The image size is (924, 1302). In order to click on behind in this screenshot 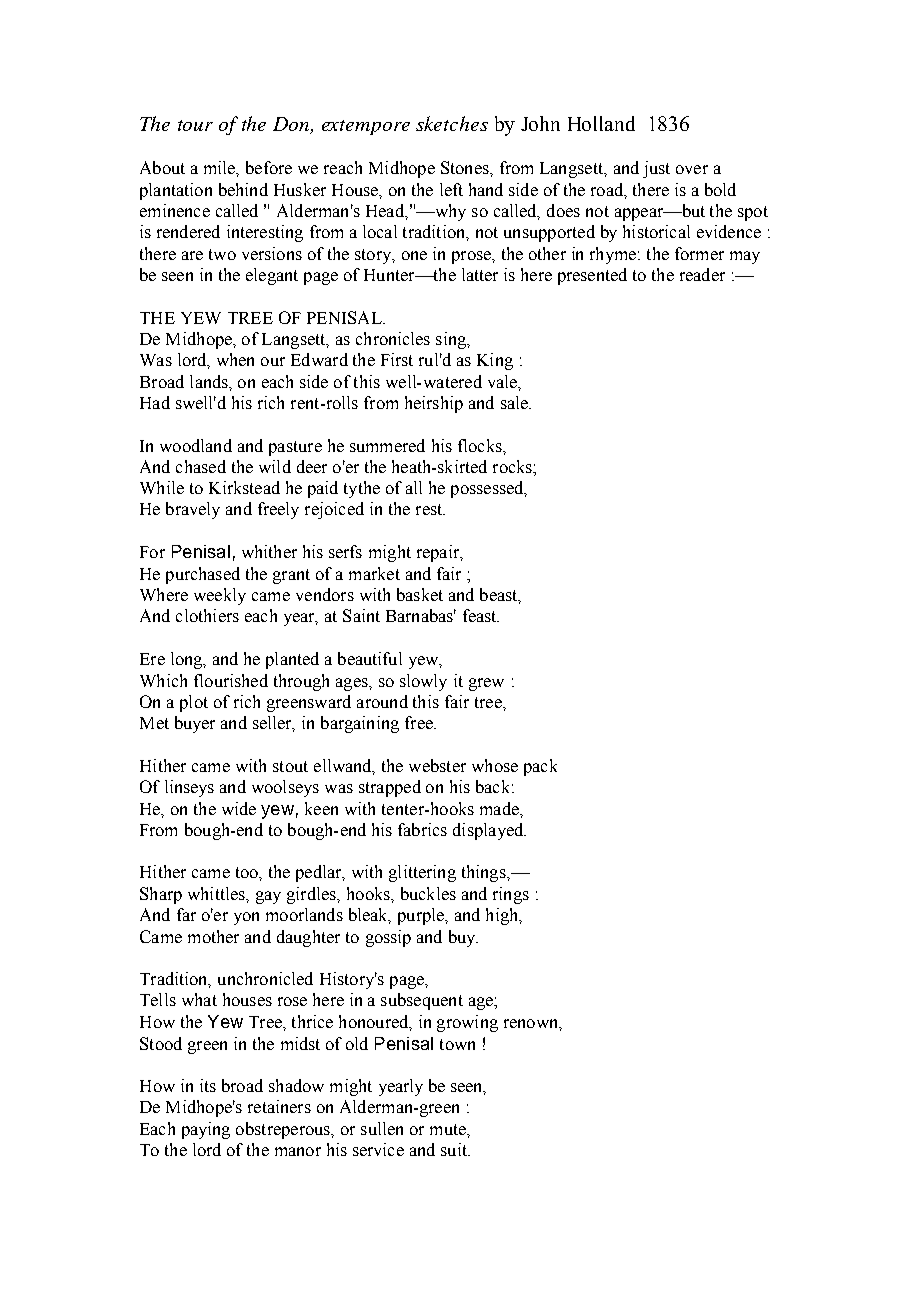, I will do `click(243, 189)`.
